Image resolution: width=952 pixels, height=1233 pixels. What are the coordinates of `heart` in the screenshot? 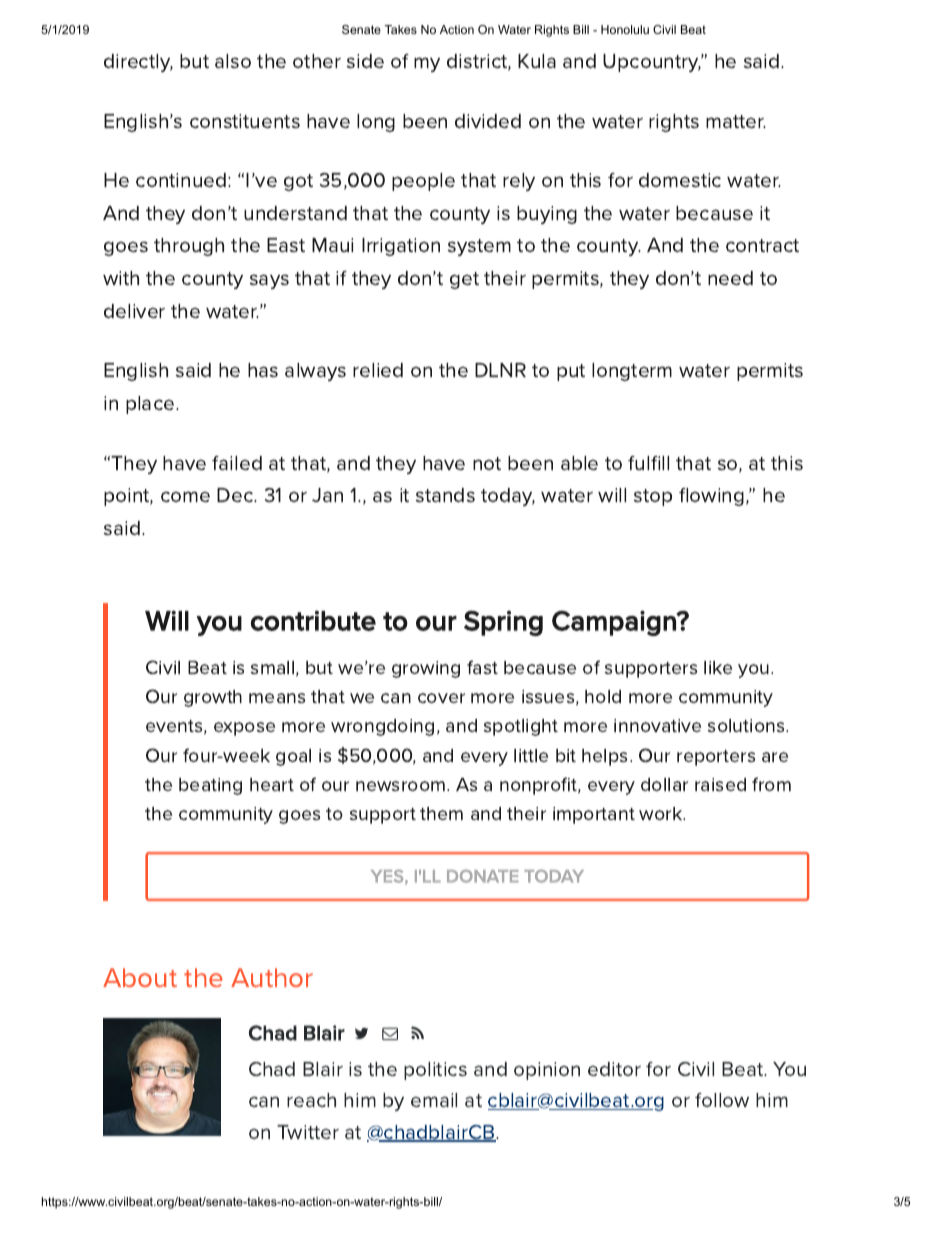 It's located at (272, 784).
